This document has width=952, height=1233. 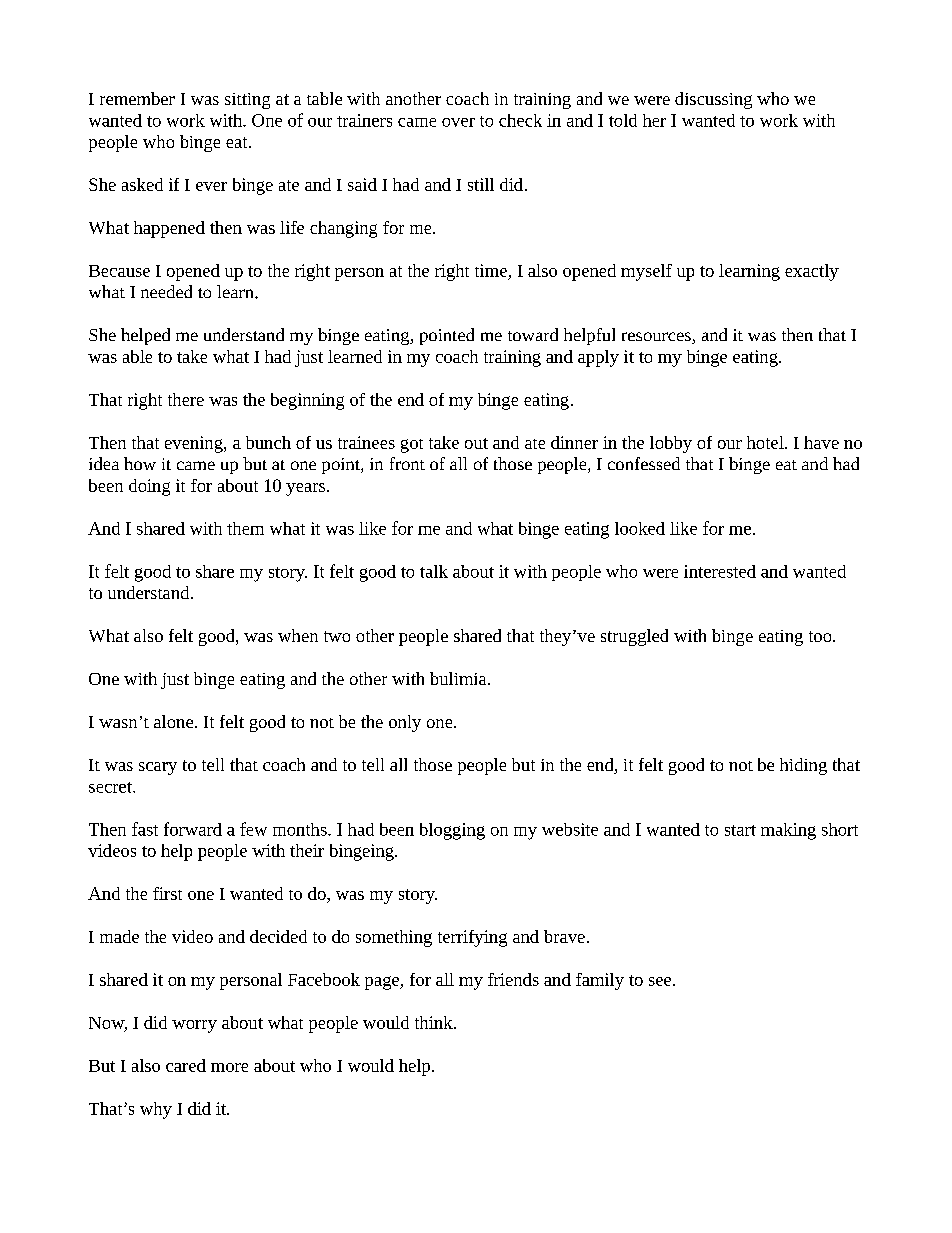 I want to click on hiding, so click(x=803, y=766).
